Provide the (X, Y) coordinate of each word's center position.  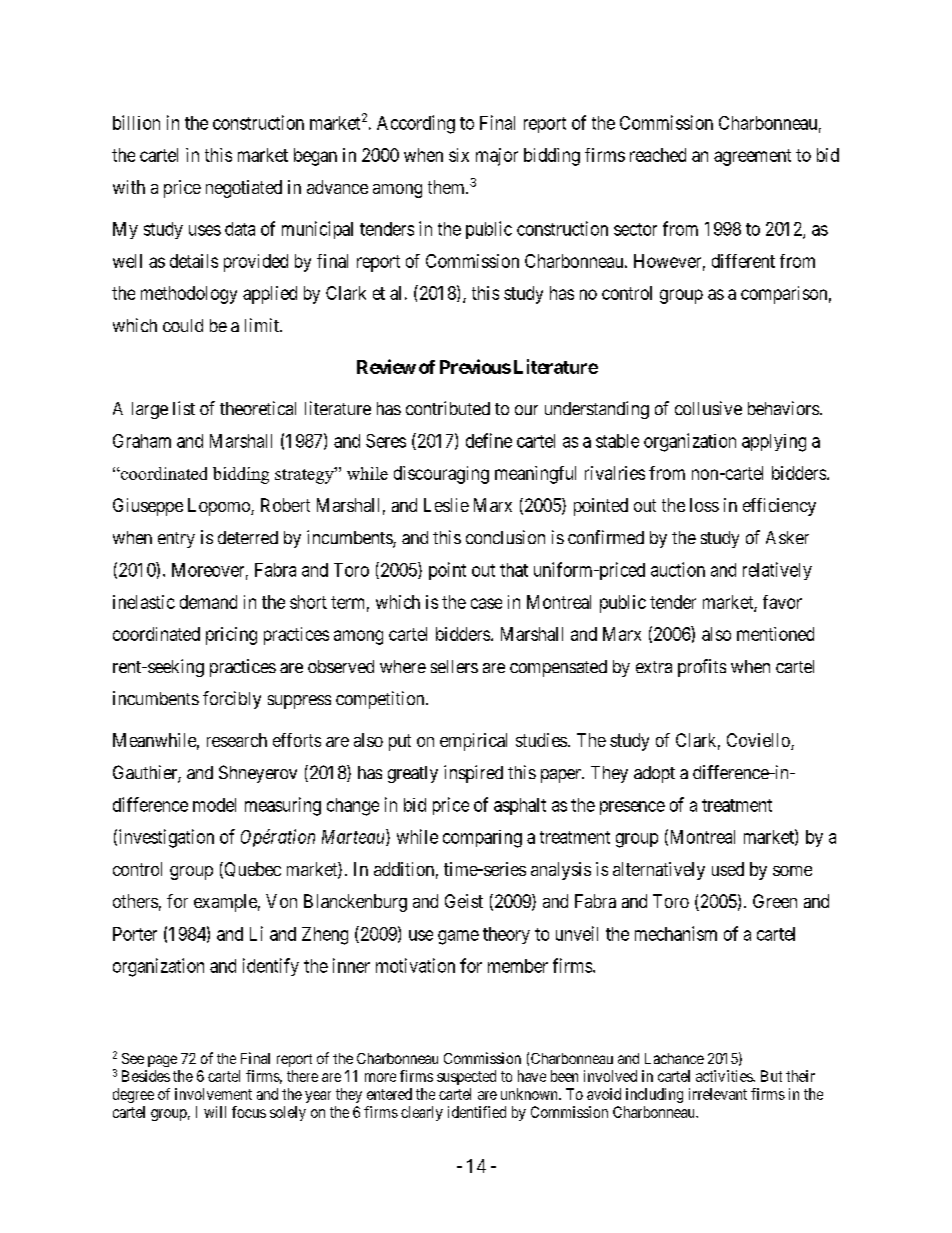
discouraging (441, 475)
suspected (466, 1077)
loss (704, 505)
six (459, 155)
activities (725, 1076)
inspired (473, 774)
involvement (213, 1094)
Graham (142, 441)
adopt (654, 774)
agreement (752, 157)
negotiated (244, 189)
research (237, 740)
